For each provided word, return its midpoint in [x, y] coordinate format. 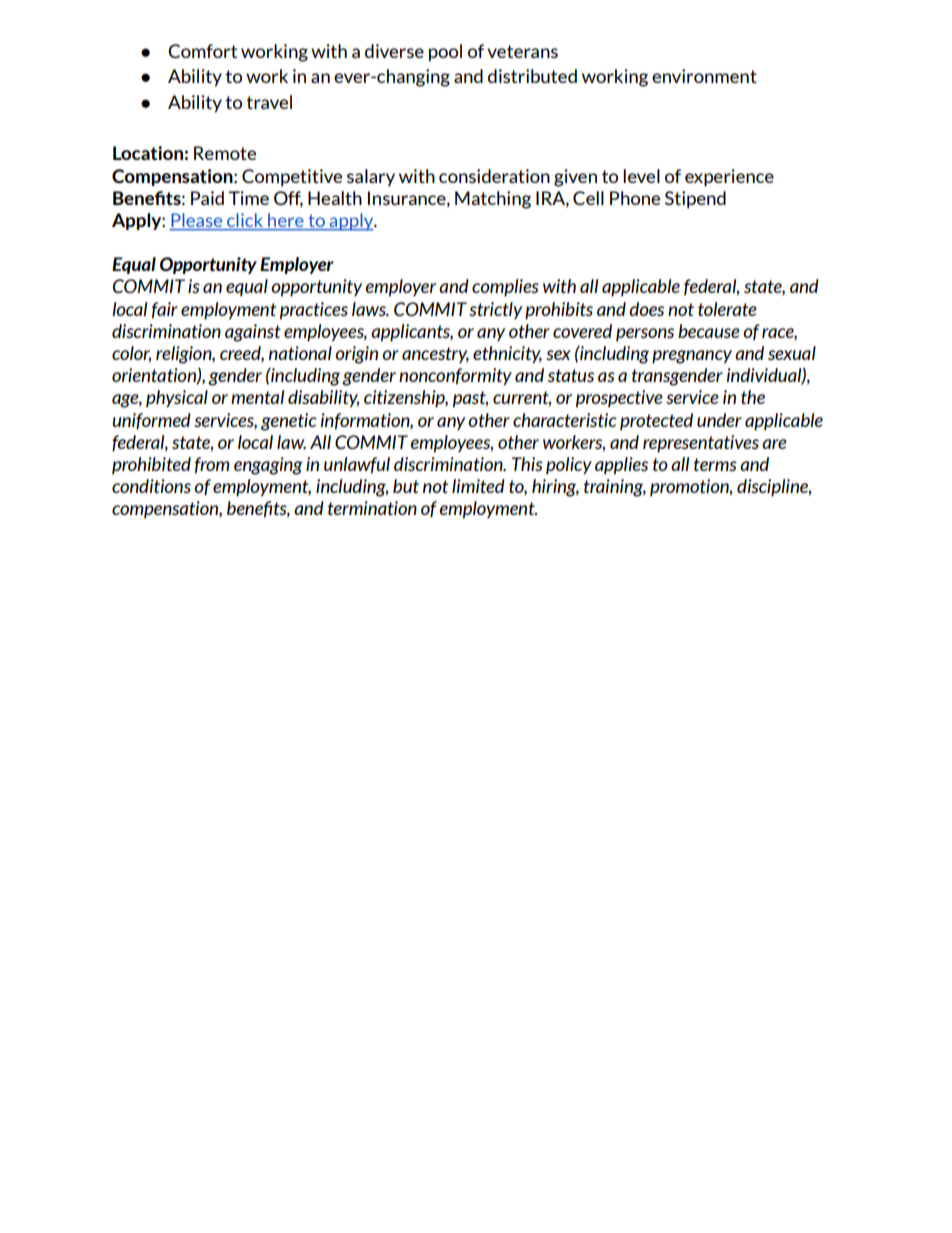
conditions [151, 486]
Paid [207, 198]
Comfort [202, 51]
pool [445, 53]
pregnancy [692, 357]
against [253, 333]
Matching [493, 200]
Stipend [695, 200]
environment [704, 76]
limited [478, 486]
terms [715, 464]
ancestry [435, 355]
